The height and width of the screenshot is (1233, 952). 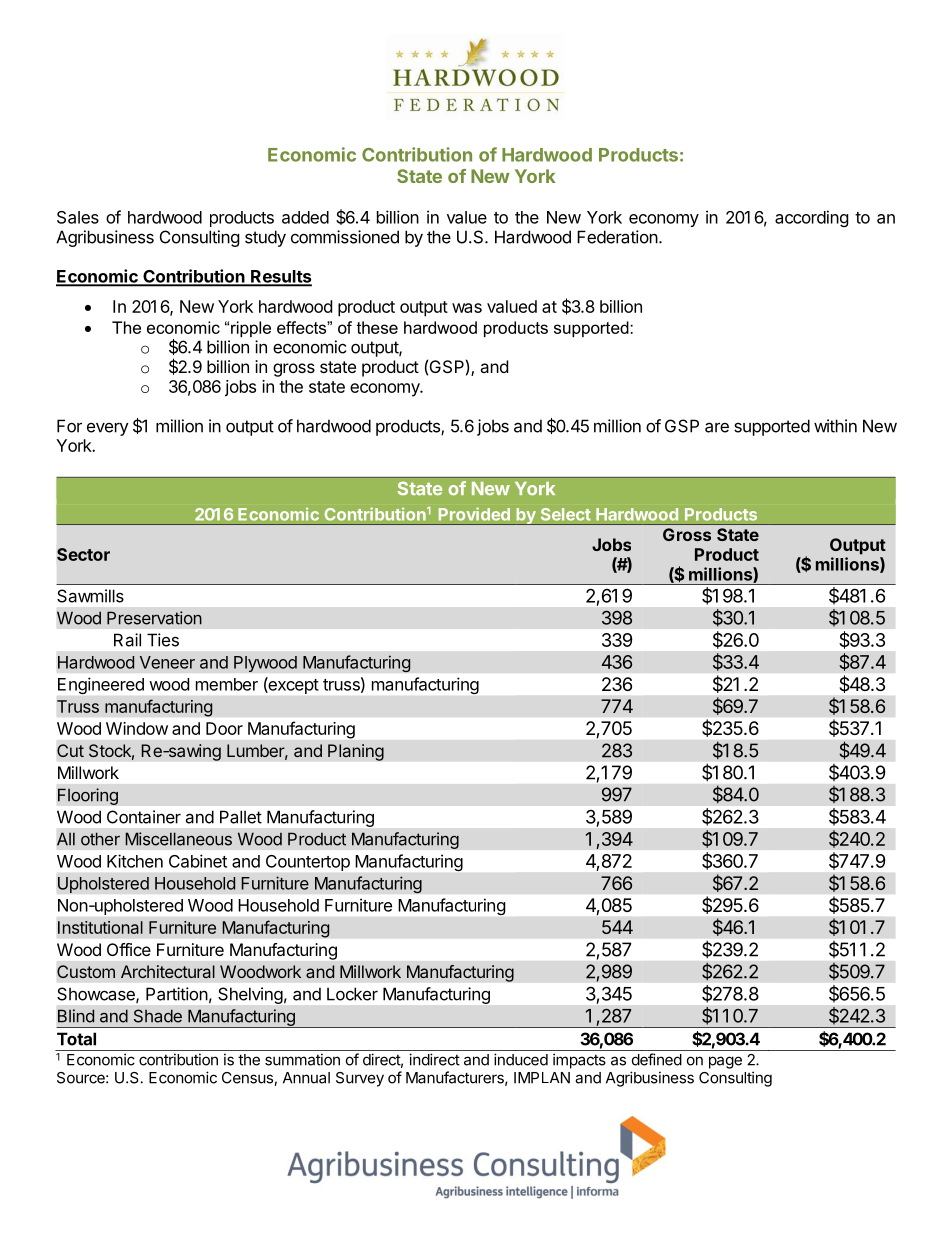 I want to click on induced, so click(x=521, y=1059).
